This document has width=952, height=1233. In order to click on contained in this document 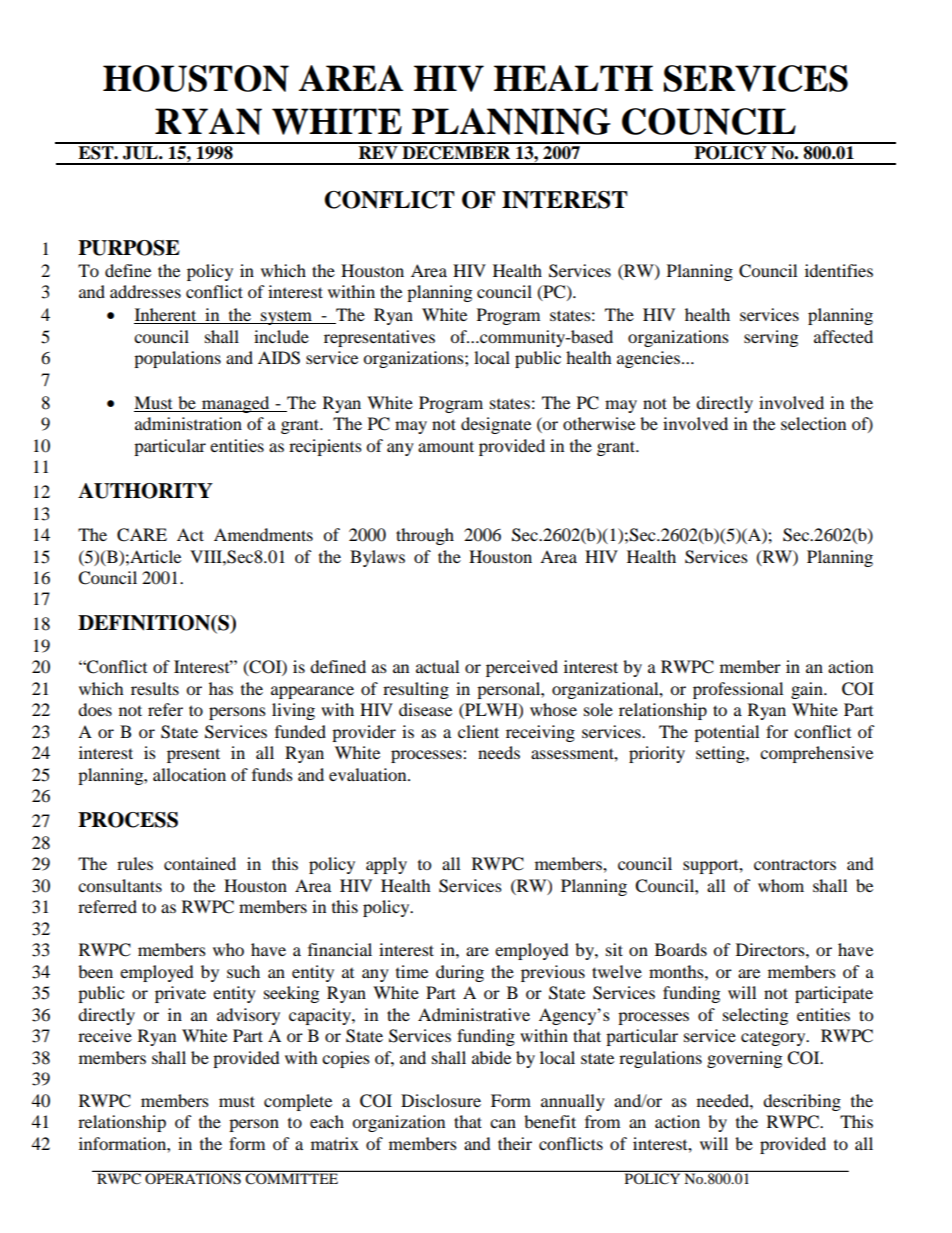, I will do `click(200, 863)`.
